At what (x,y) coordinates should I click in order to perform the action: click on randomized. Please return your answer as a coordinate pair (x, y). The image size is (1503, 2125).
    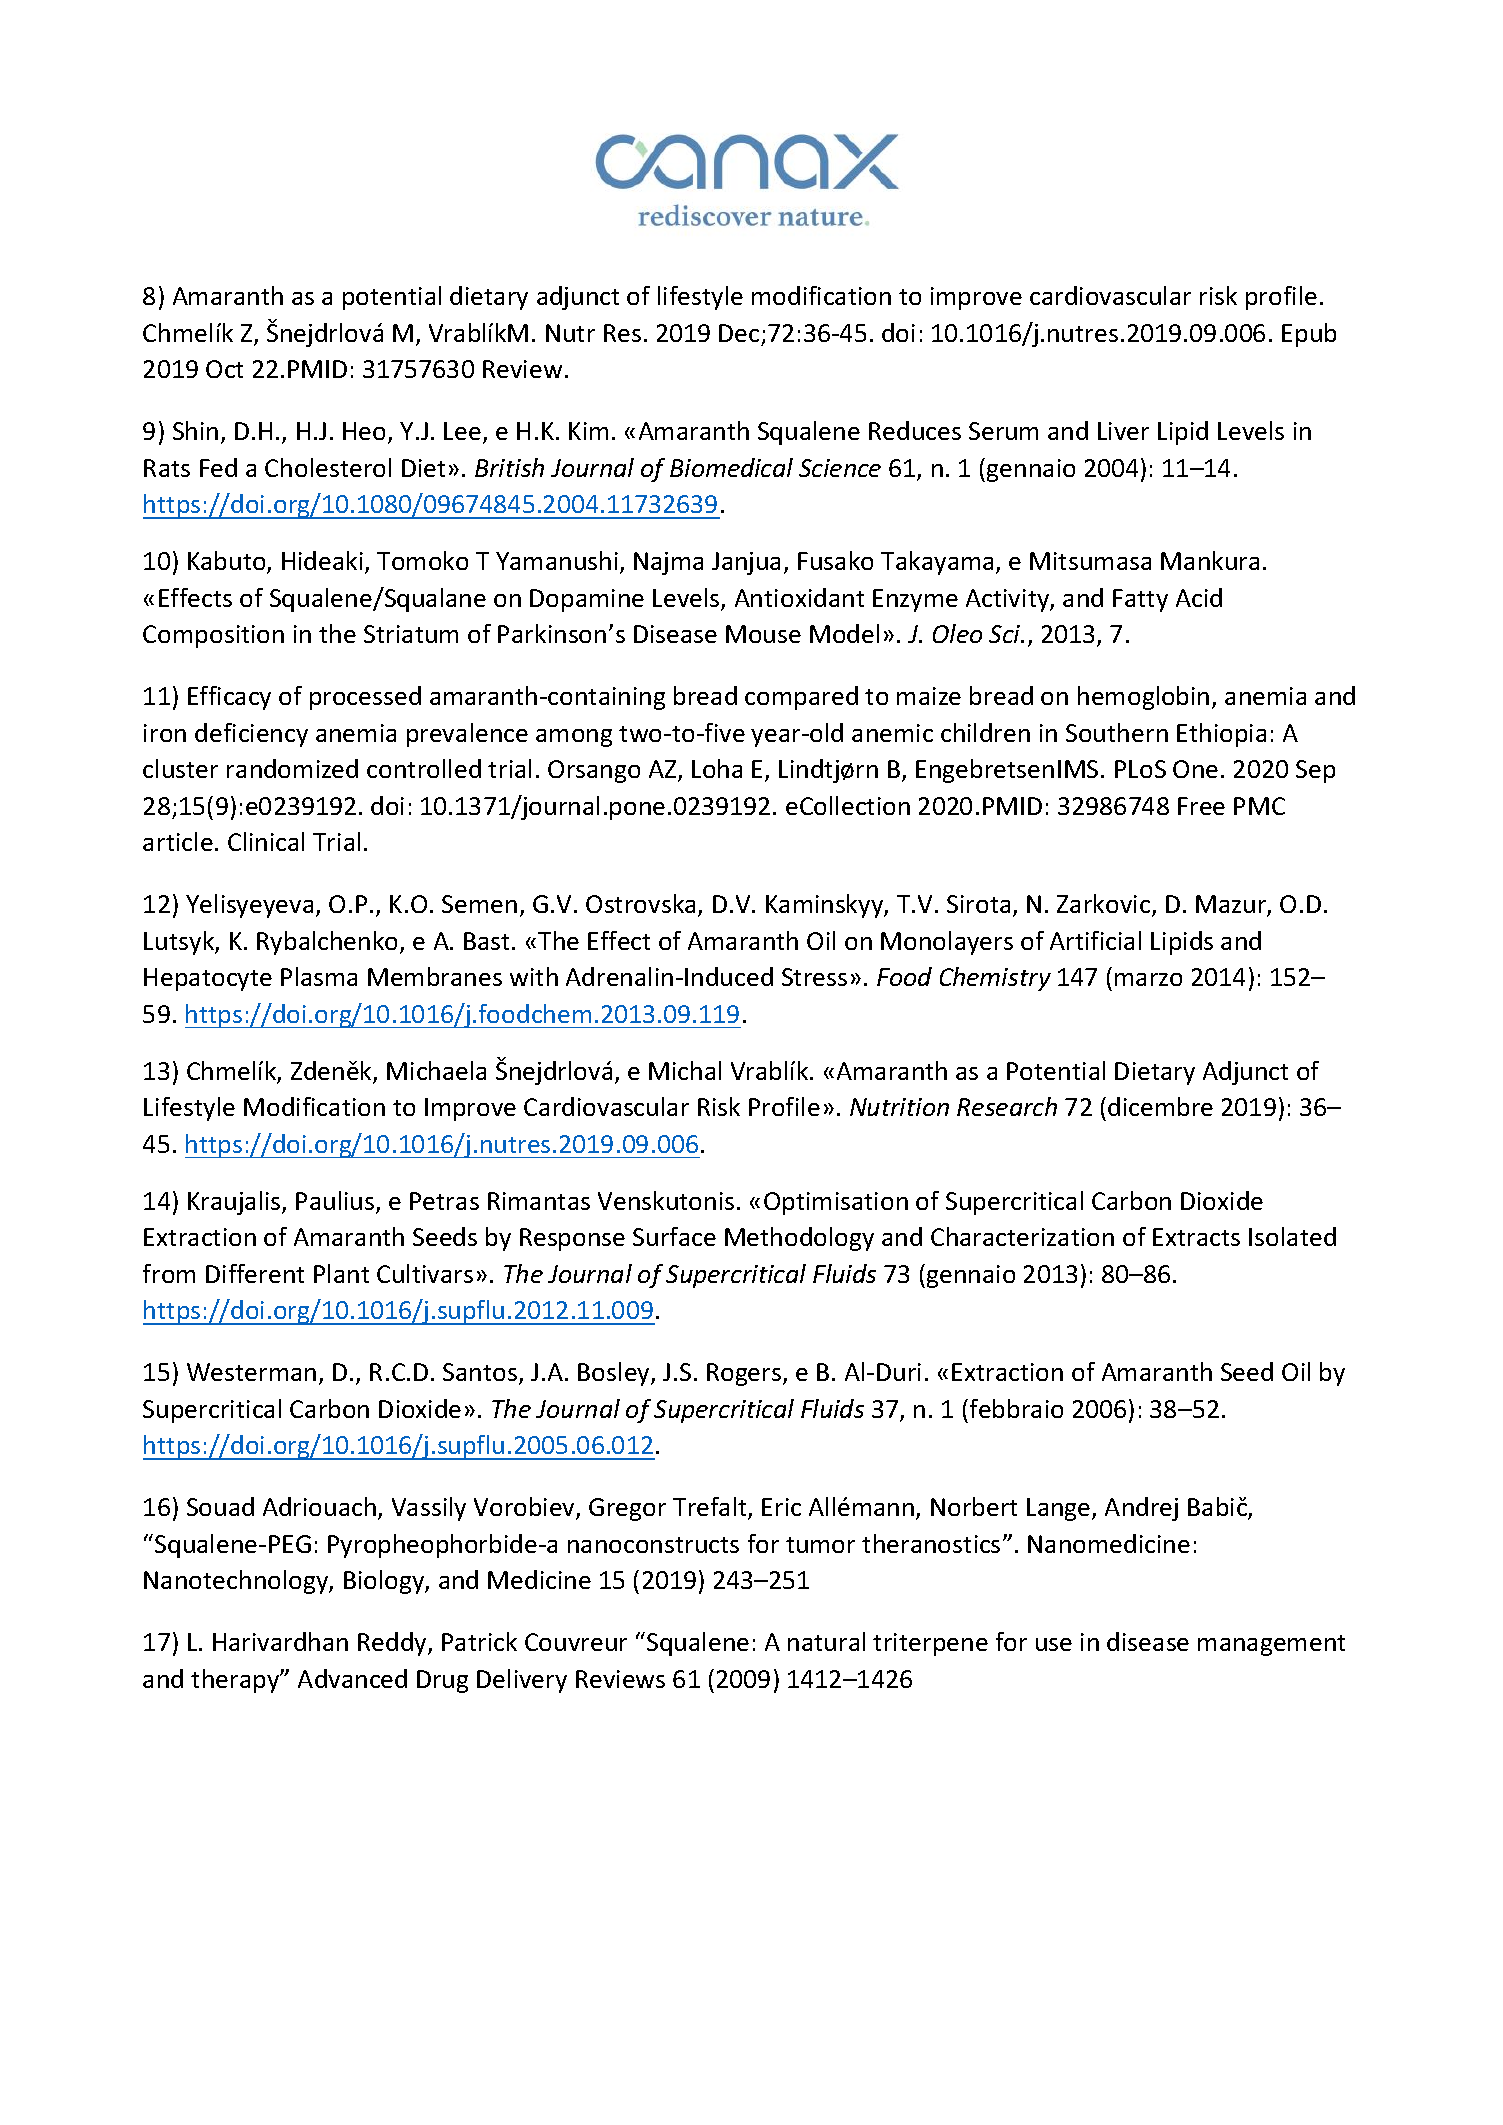
    Looking at the image, I should click on (292, 768).
